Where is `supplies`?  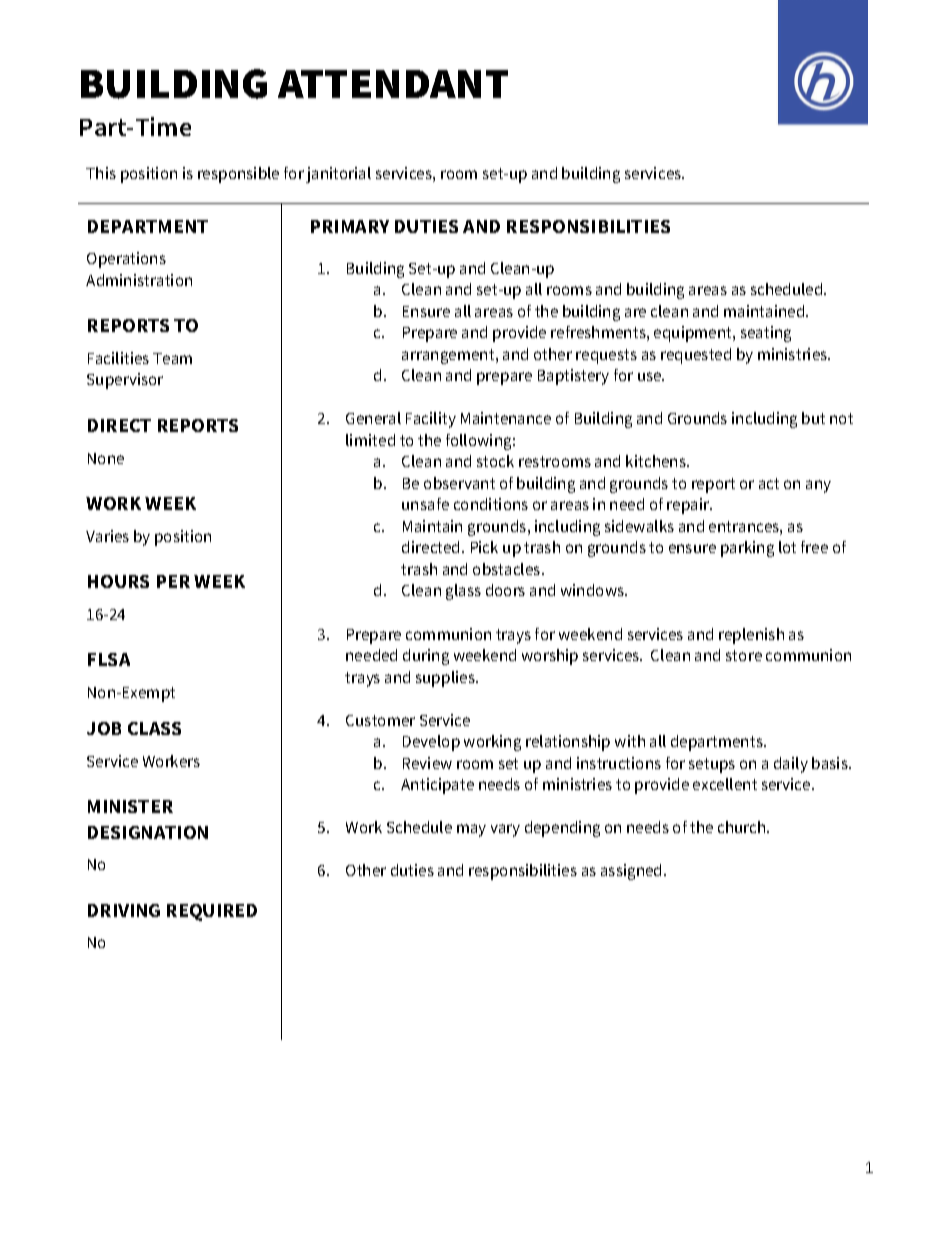 supplies is located at coordinates (446, 679).
